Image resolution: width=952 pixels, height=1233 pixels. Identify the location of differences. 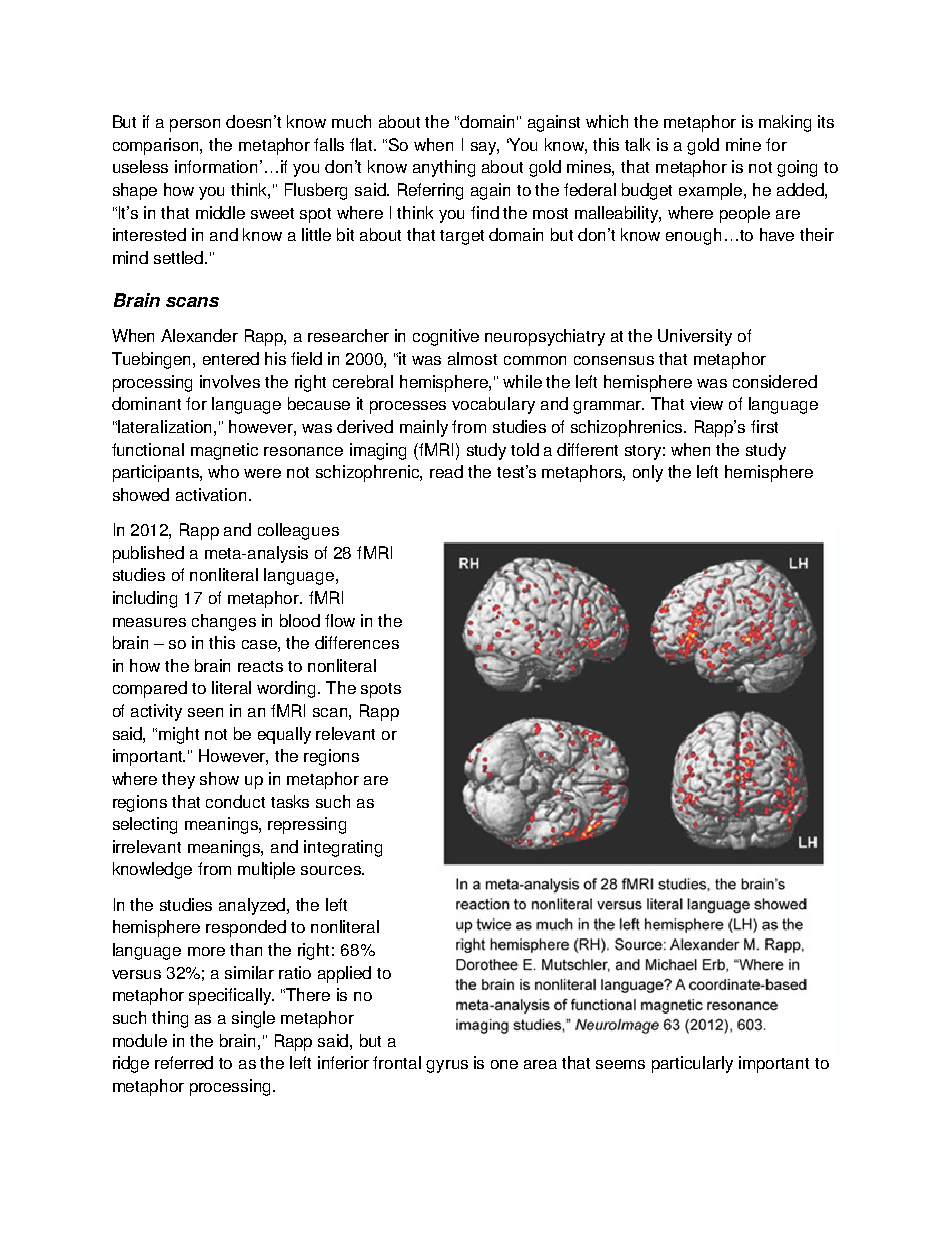
(357, 642).
